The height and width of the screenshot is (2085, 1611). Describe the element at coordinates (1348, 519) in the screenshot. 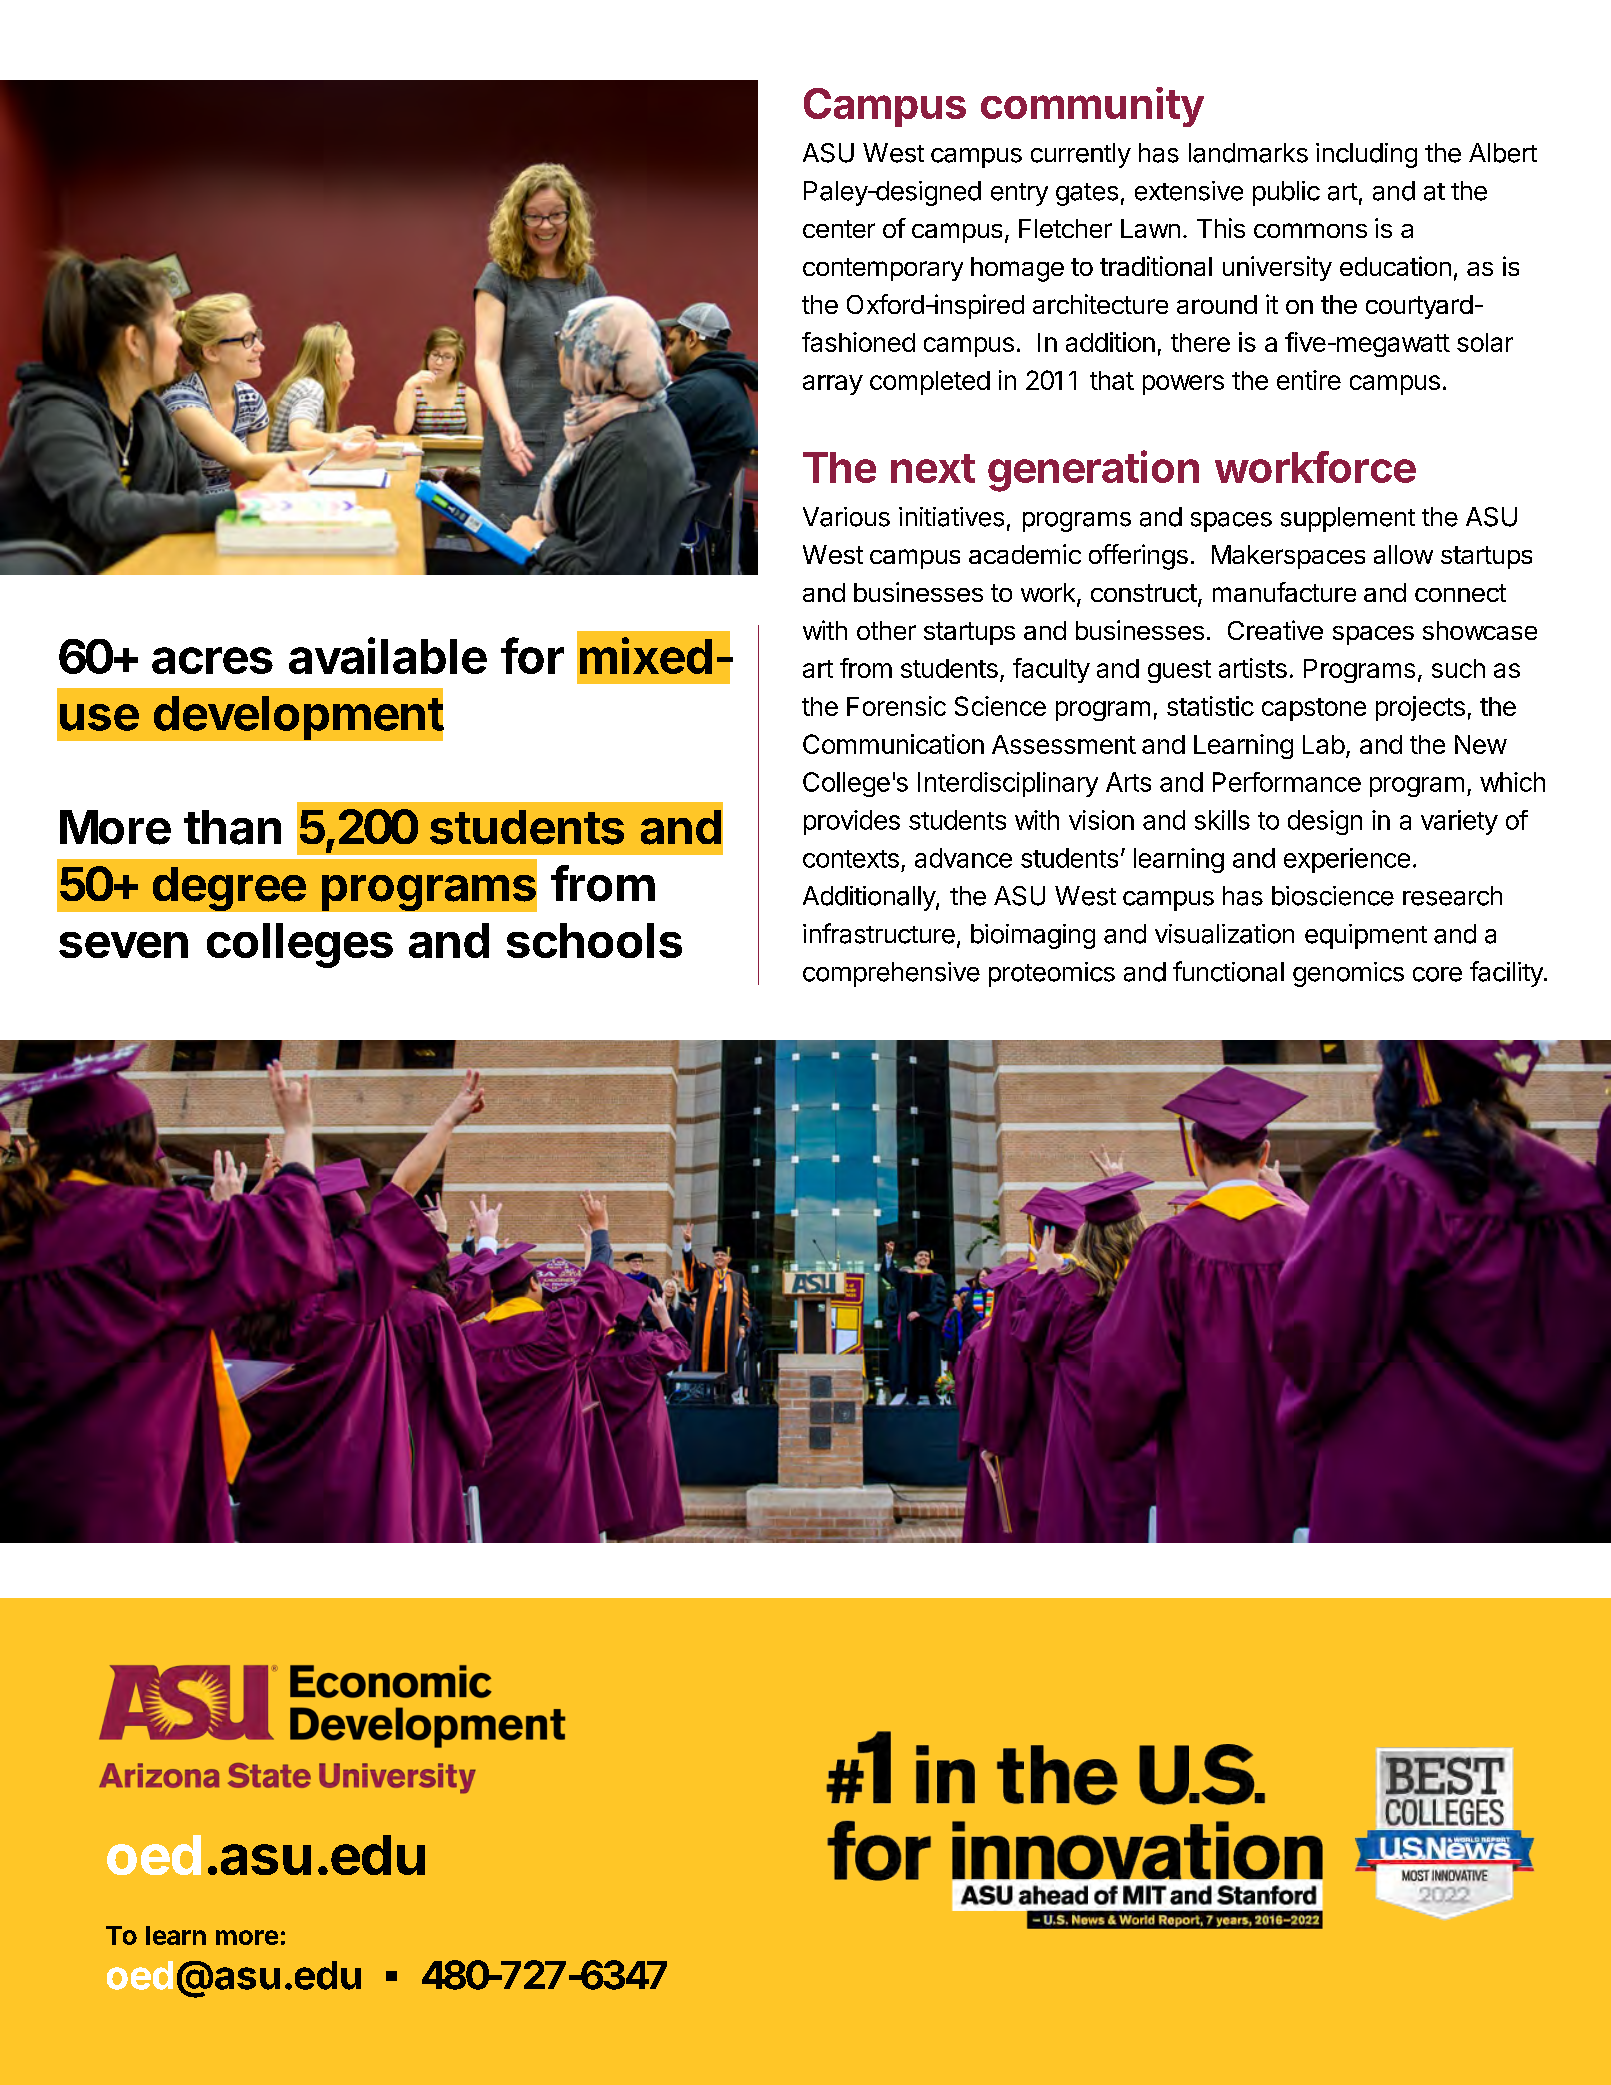

I see `supplement` at that location.
